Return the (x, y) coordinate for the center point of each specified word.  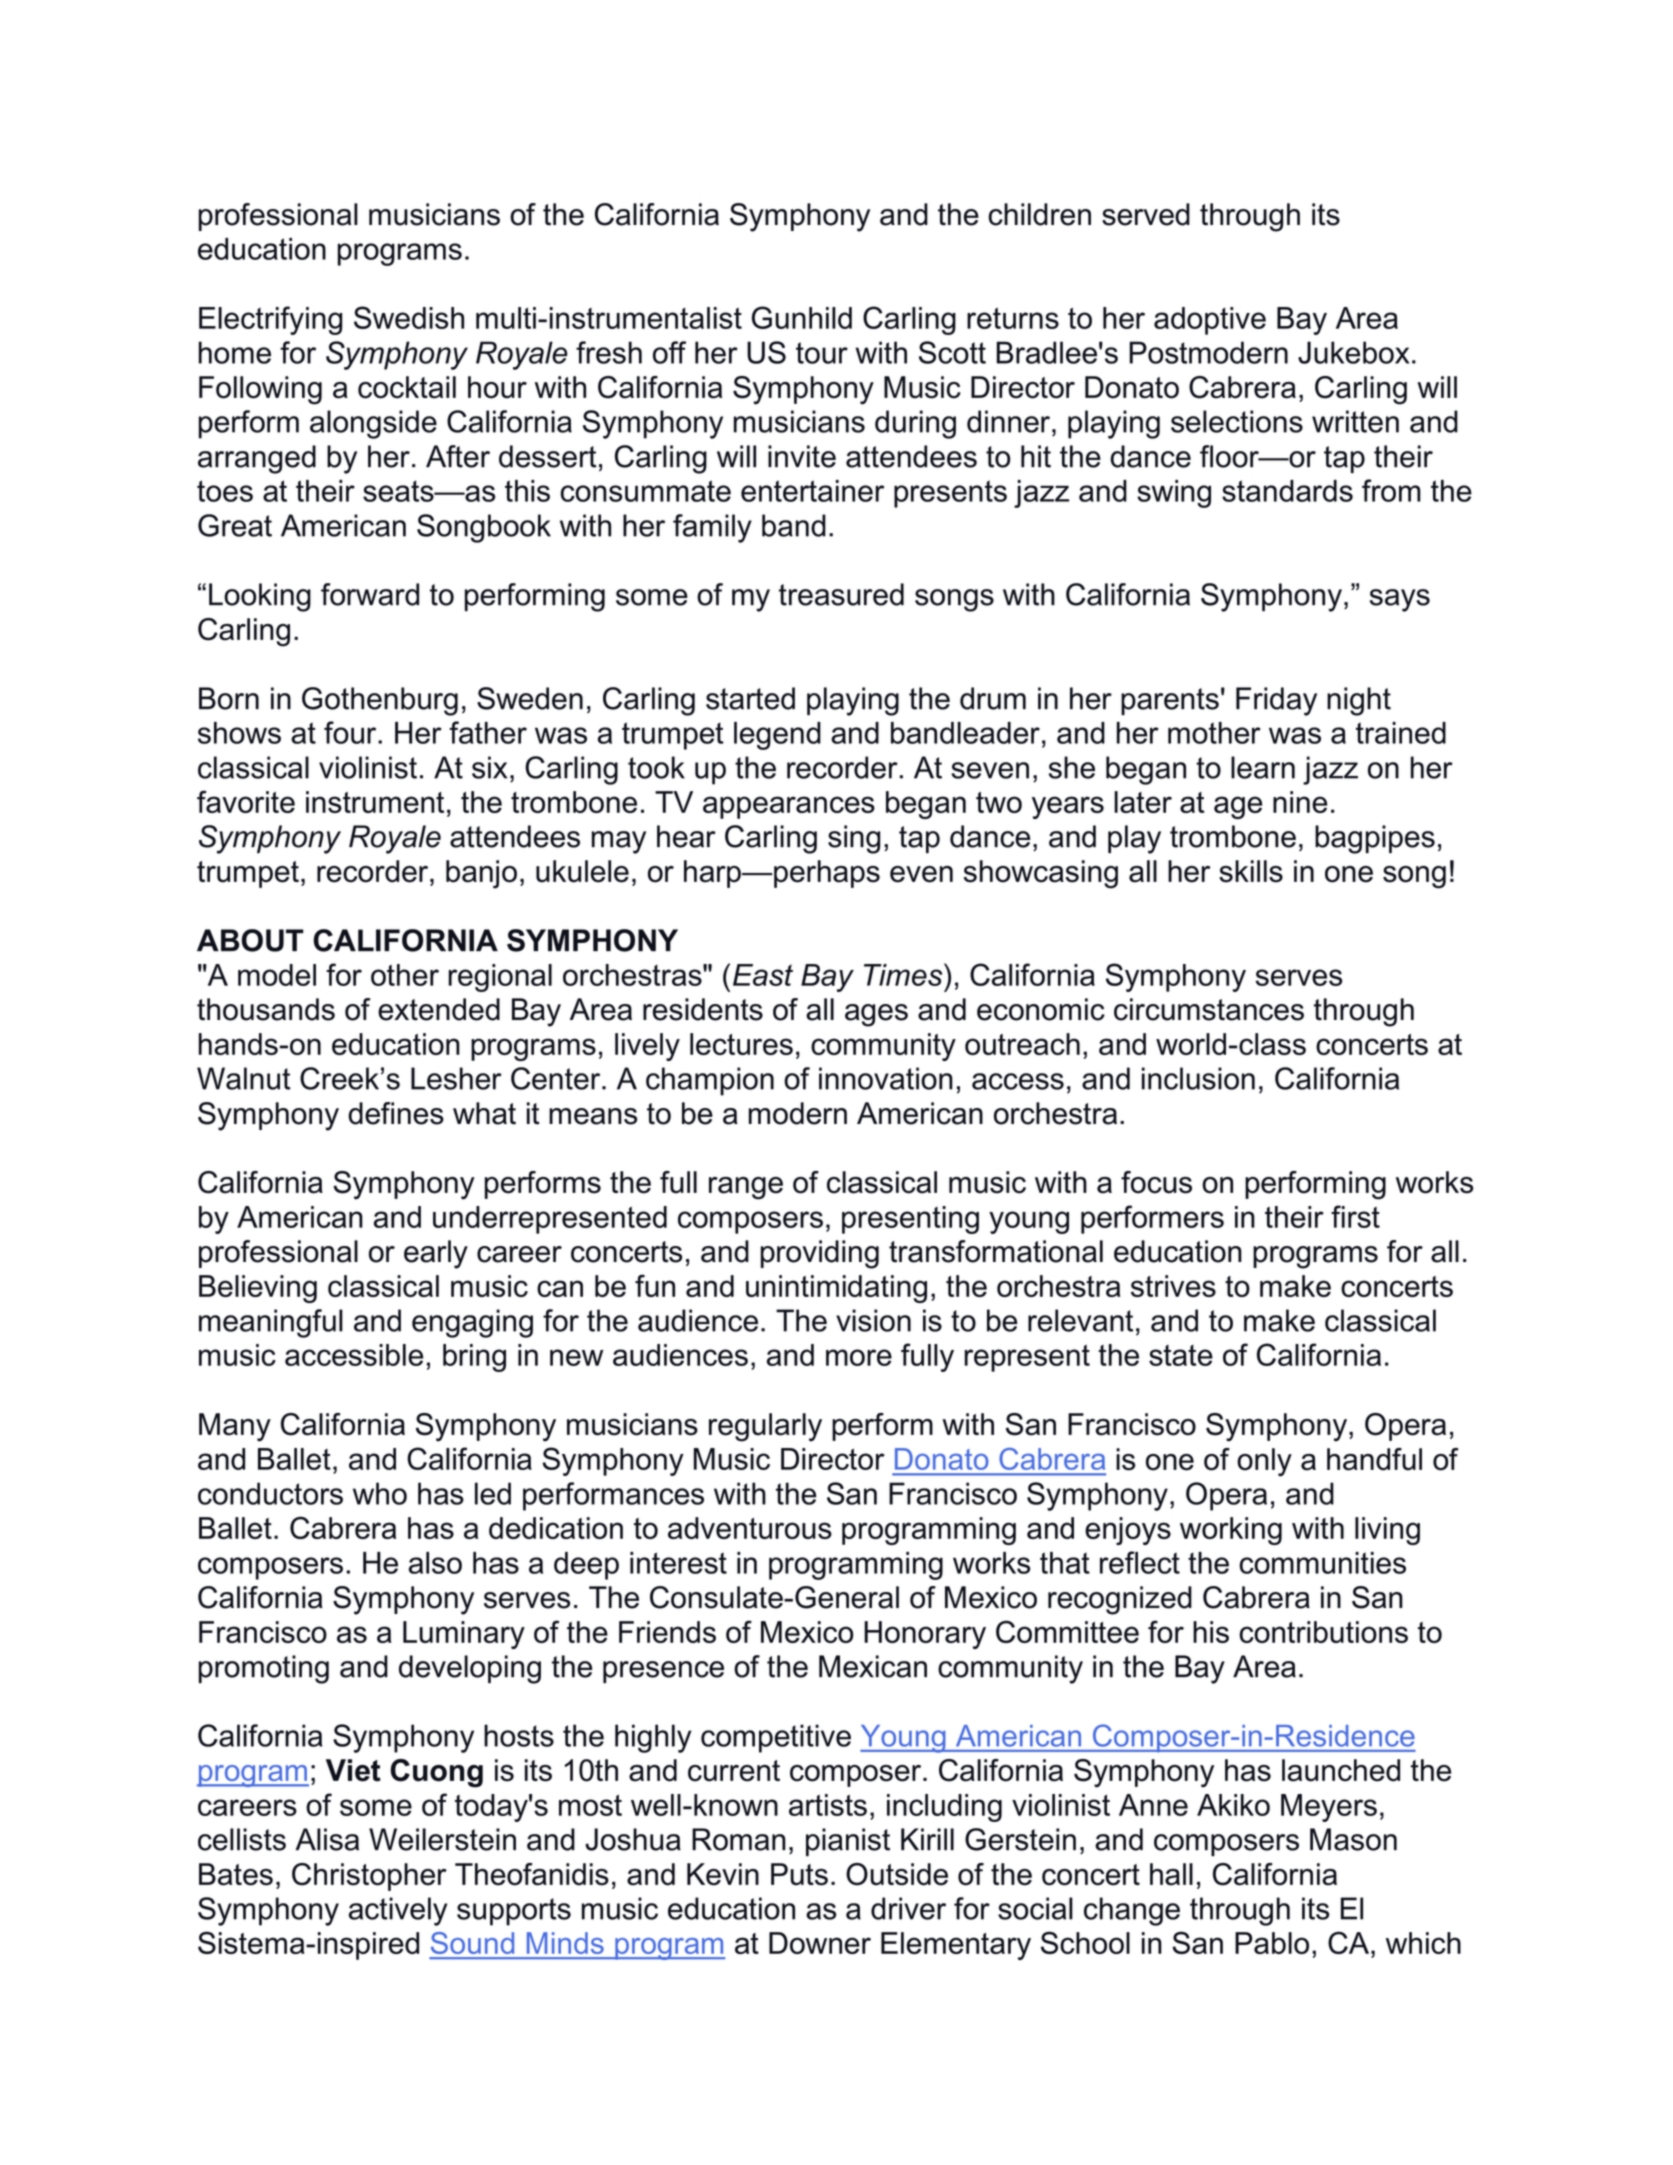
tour (822, 353)
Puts (799, 1874)
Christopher (369, 1877)
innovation (886, 1078)
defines (396, 1113)
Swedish (409, 317)
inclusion (1198, 1078)
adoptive (1210, 321)
